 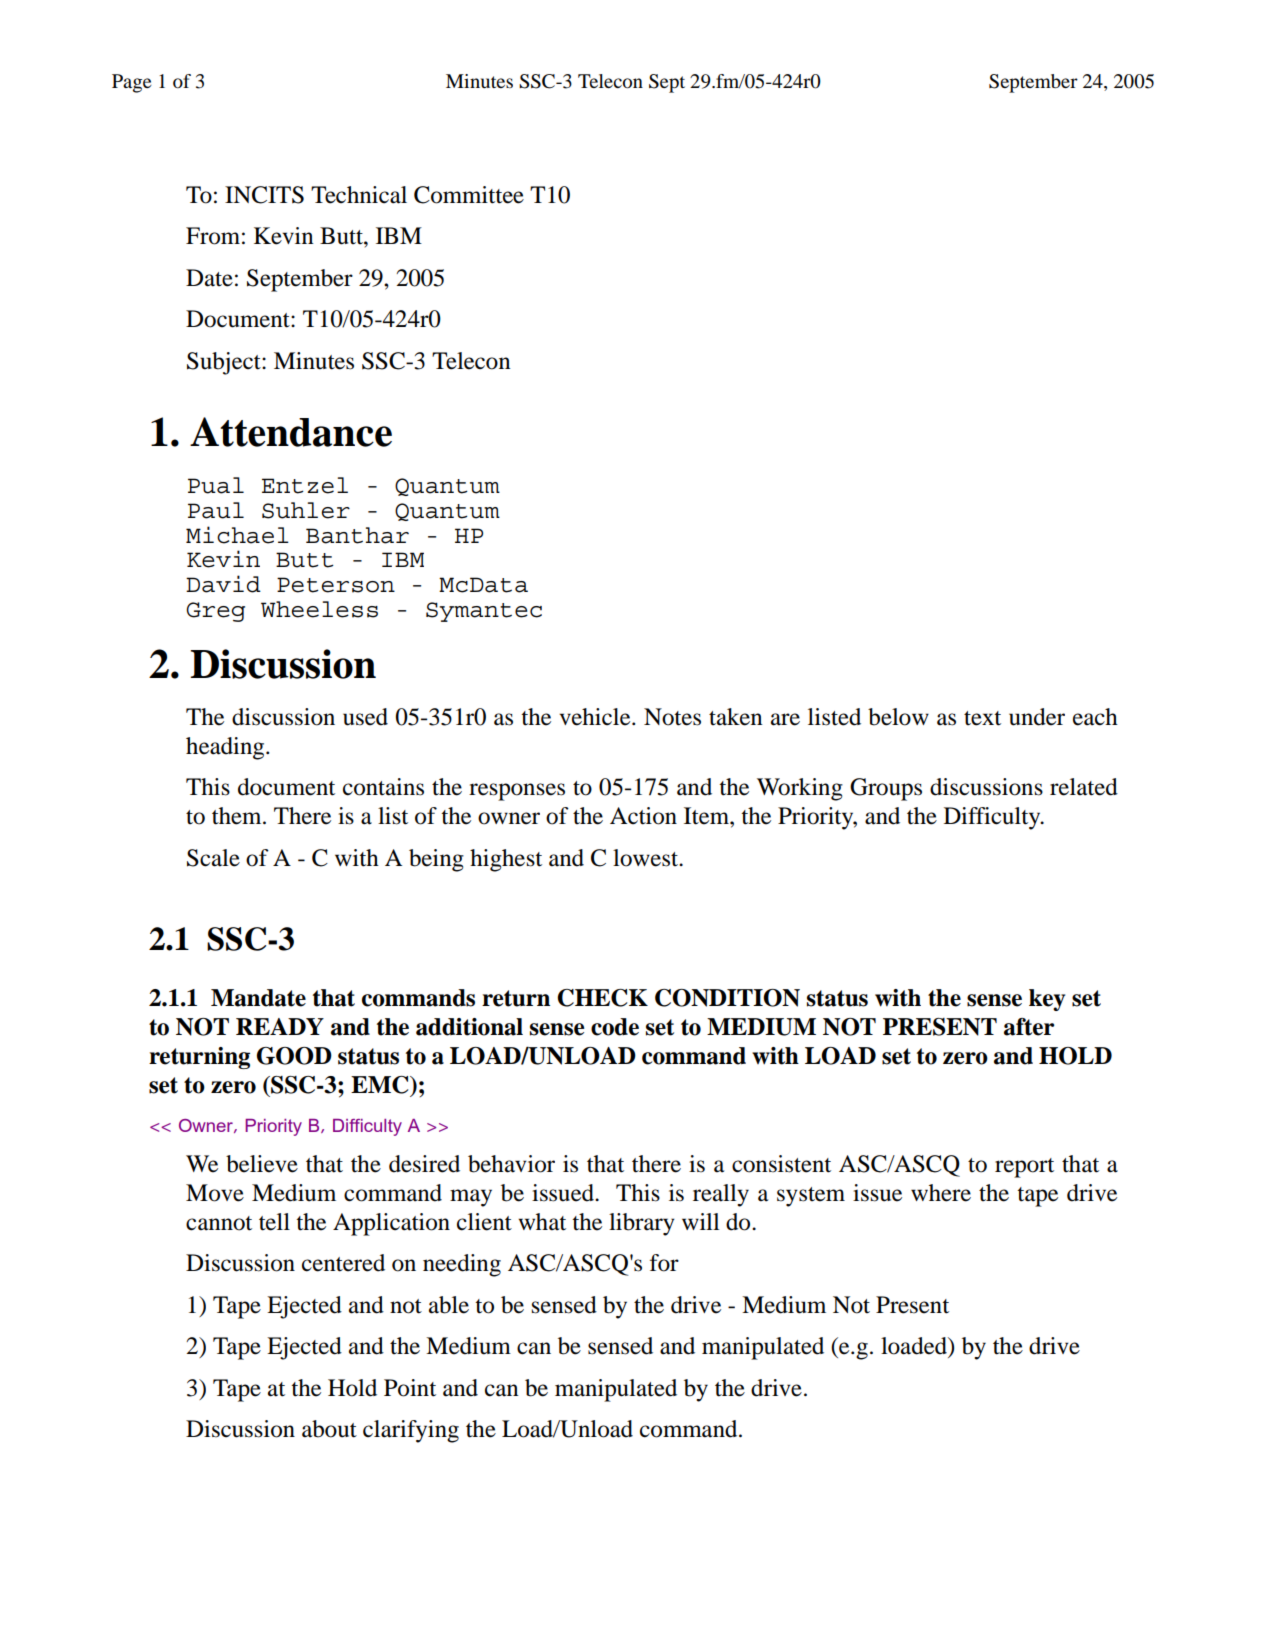 I want to click on Page, so click(x=132, y=83).
